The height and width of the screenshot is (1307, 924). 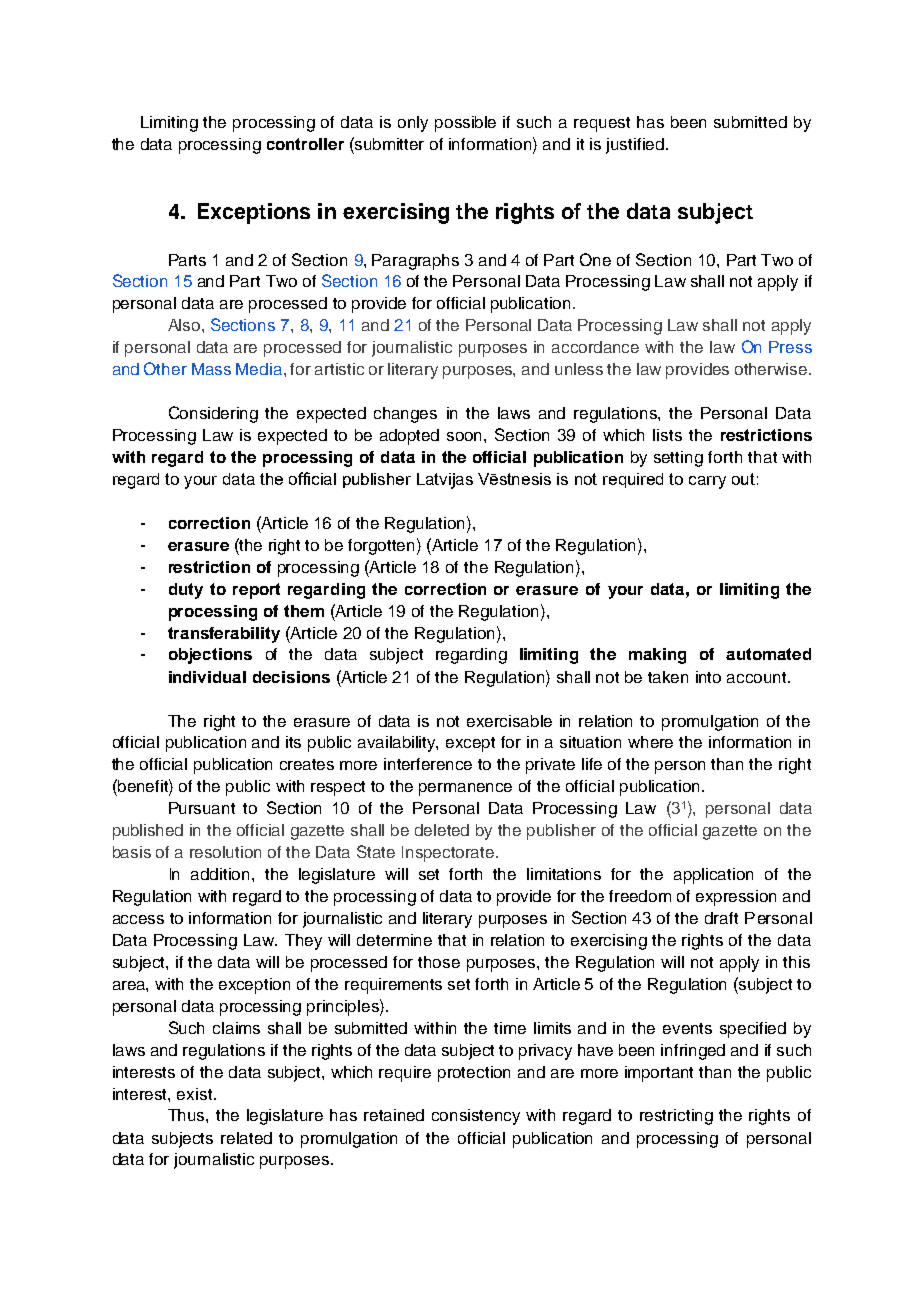 I want to click on controller, so click(x=305, y=144).
